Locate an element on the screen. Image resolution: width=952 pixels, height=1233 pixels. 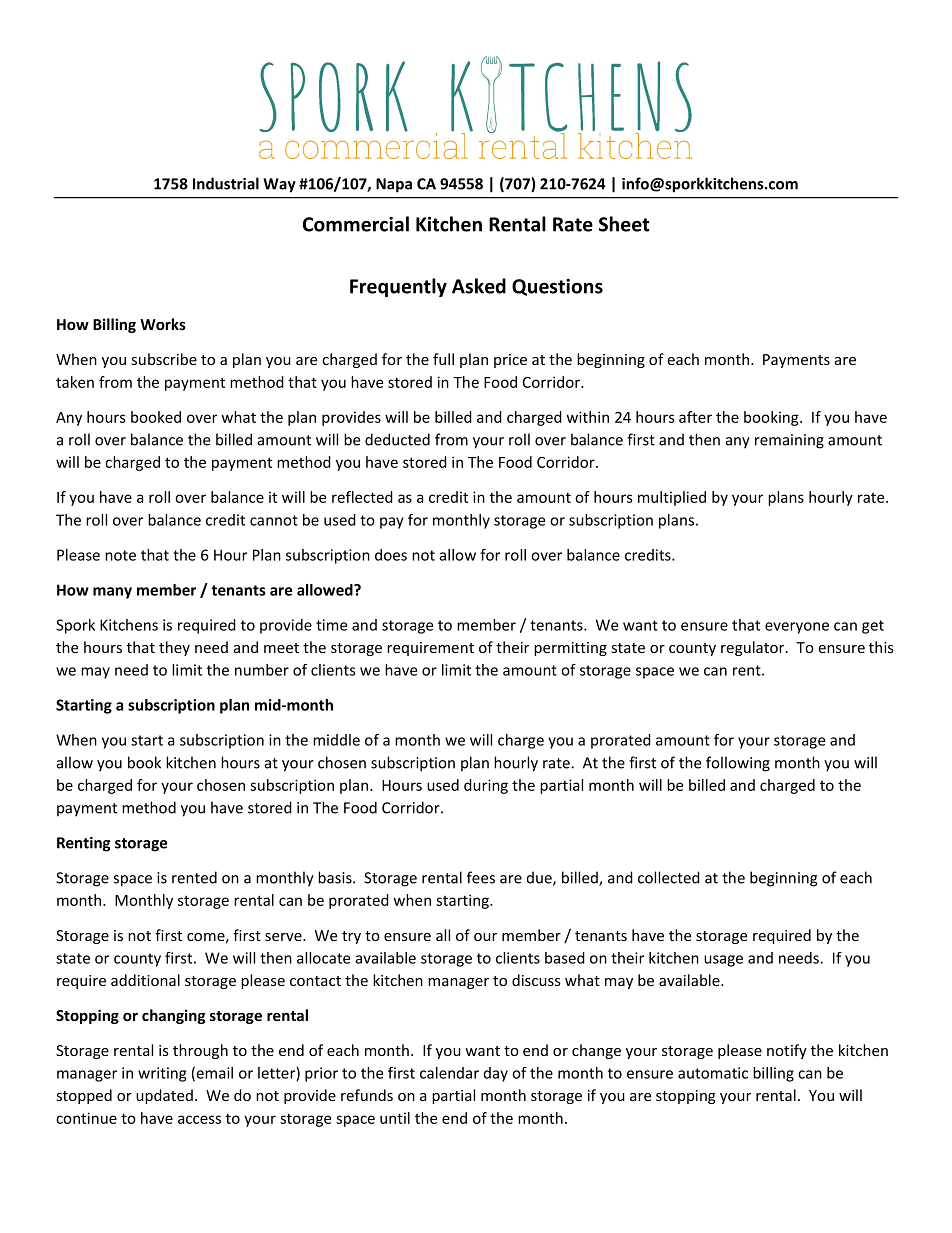
collected is located at coordinates (669, 877).
